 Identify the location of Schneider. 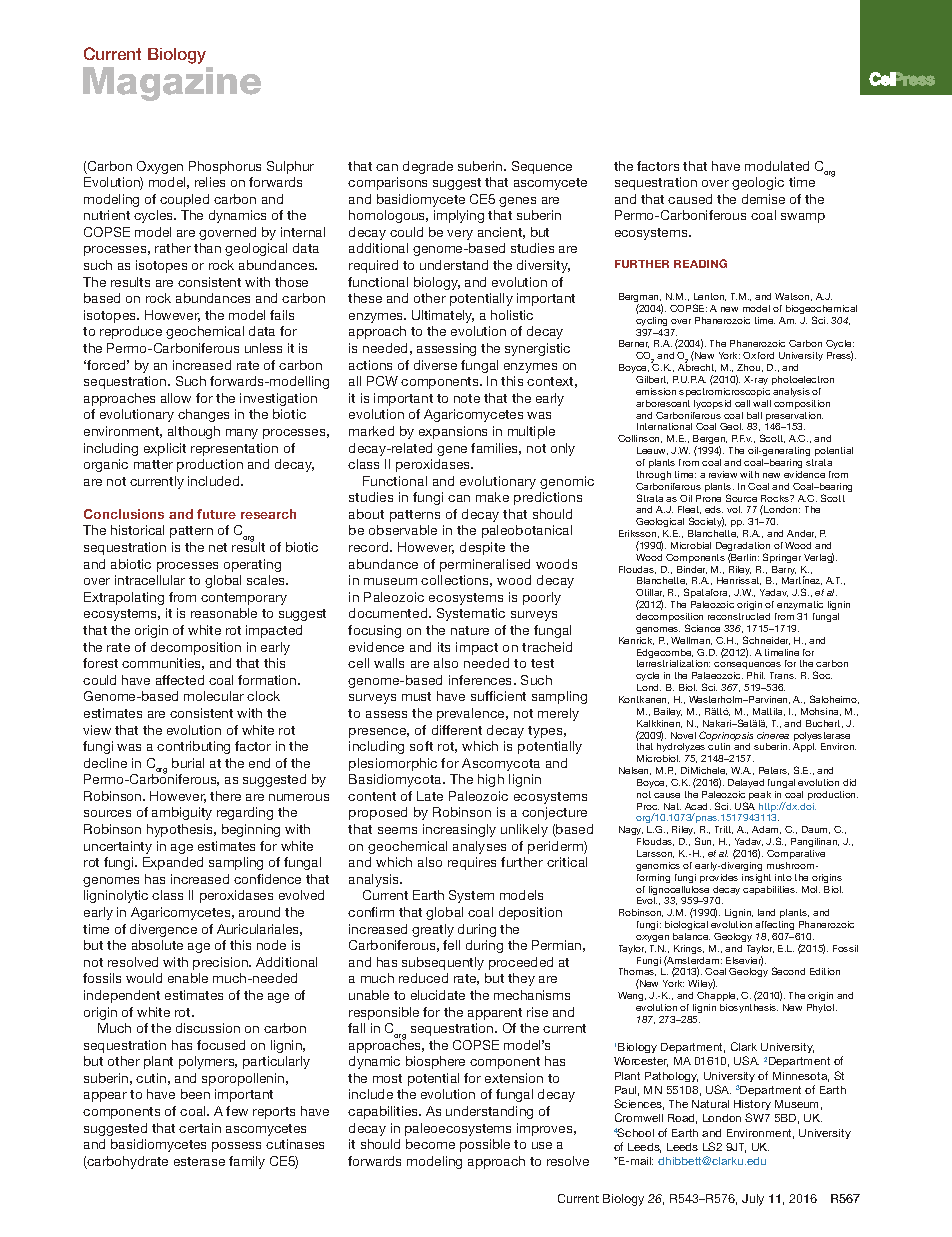
(766, 640).
